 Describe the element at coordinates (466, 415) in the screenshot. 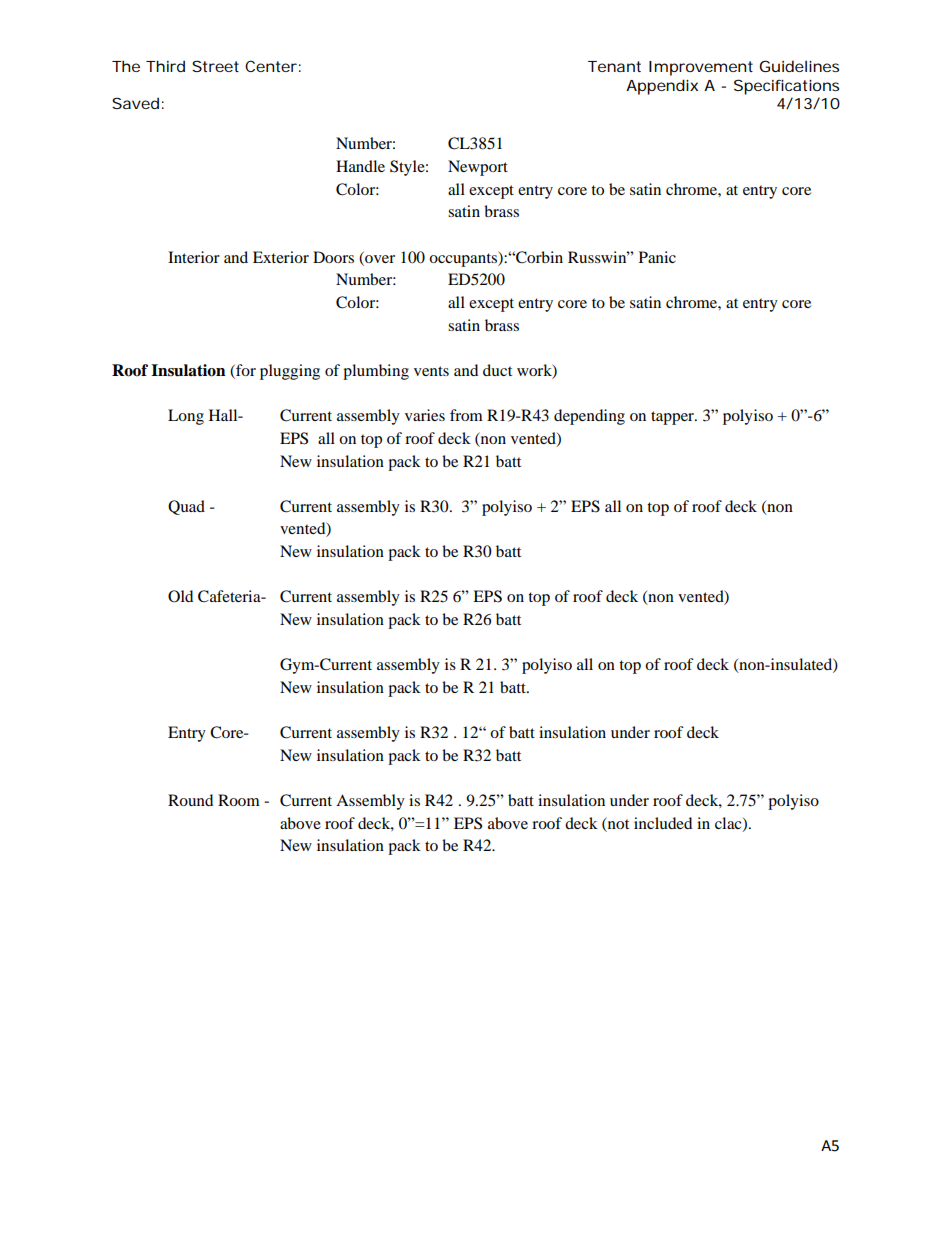

I see `from` at that location.
